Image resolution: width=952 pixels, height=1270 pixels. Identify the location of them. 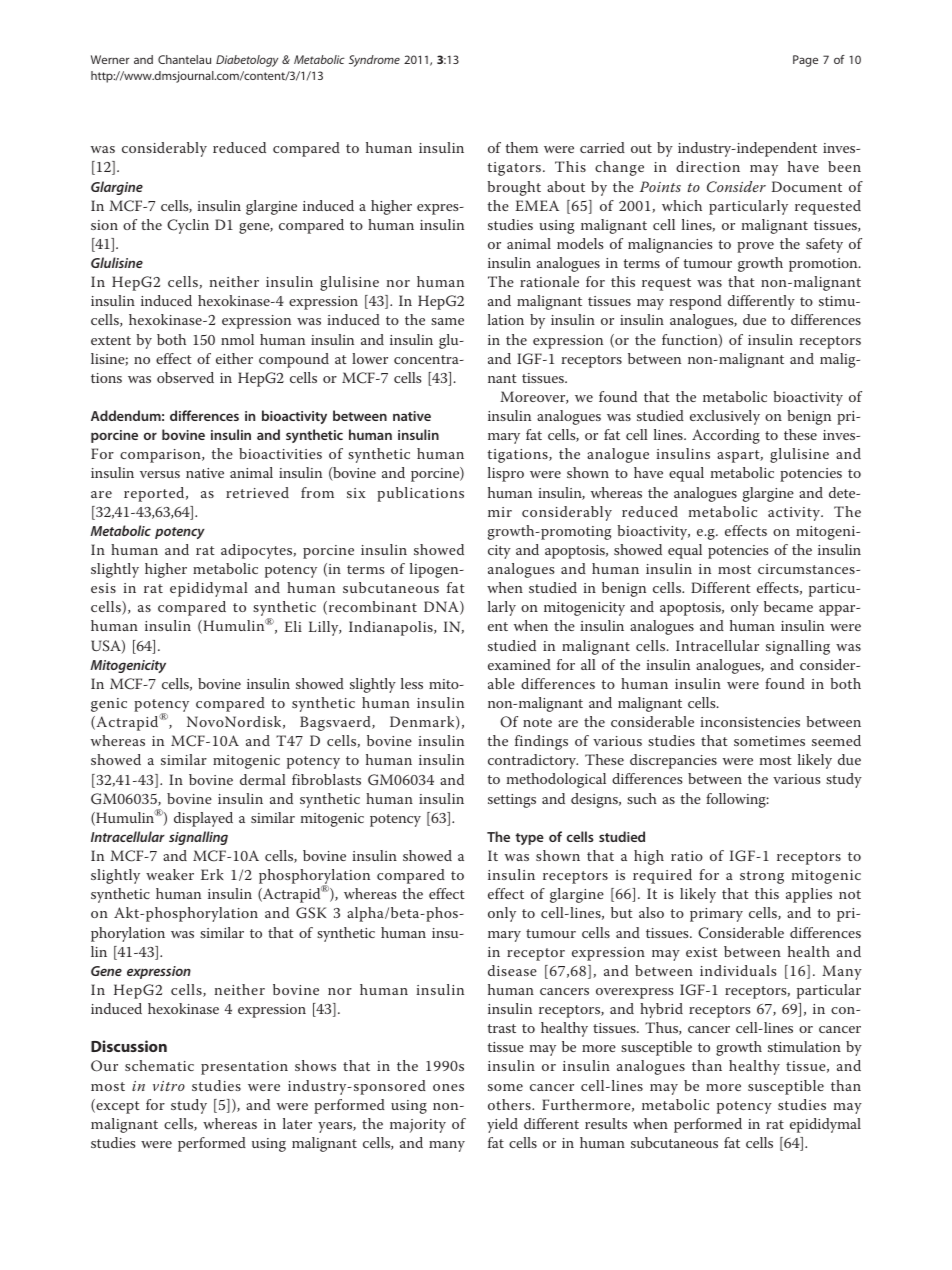
(522, 147).
